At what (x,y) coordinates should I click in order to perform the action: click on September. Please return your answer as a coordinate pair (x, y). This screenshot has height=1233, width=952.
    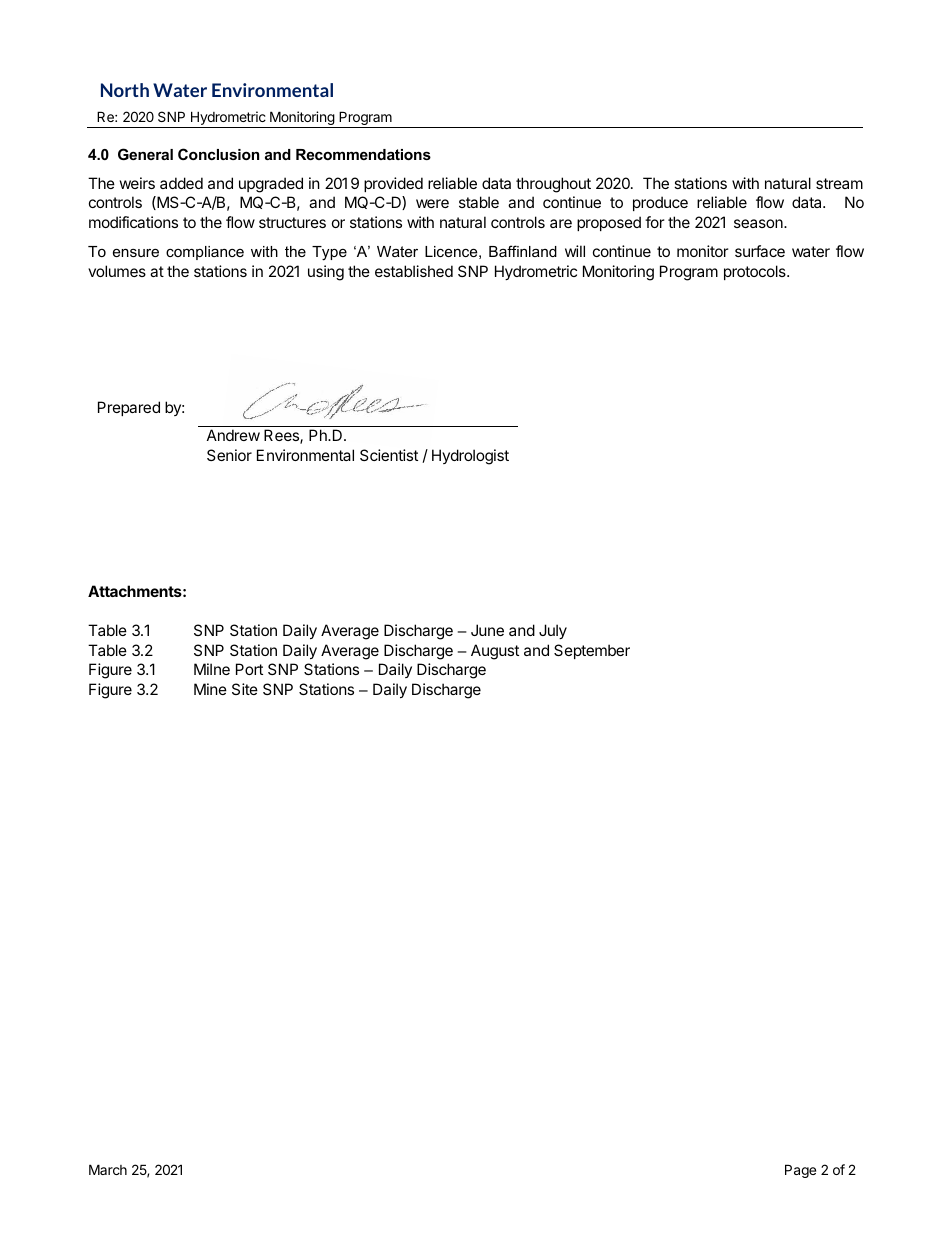
    Looking at the image, I should click on (592, 651).
